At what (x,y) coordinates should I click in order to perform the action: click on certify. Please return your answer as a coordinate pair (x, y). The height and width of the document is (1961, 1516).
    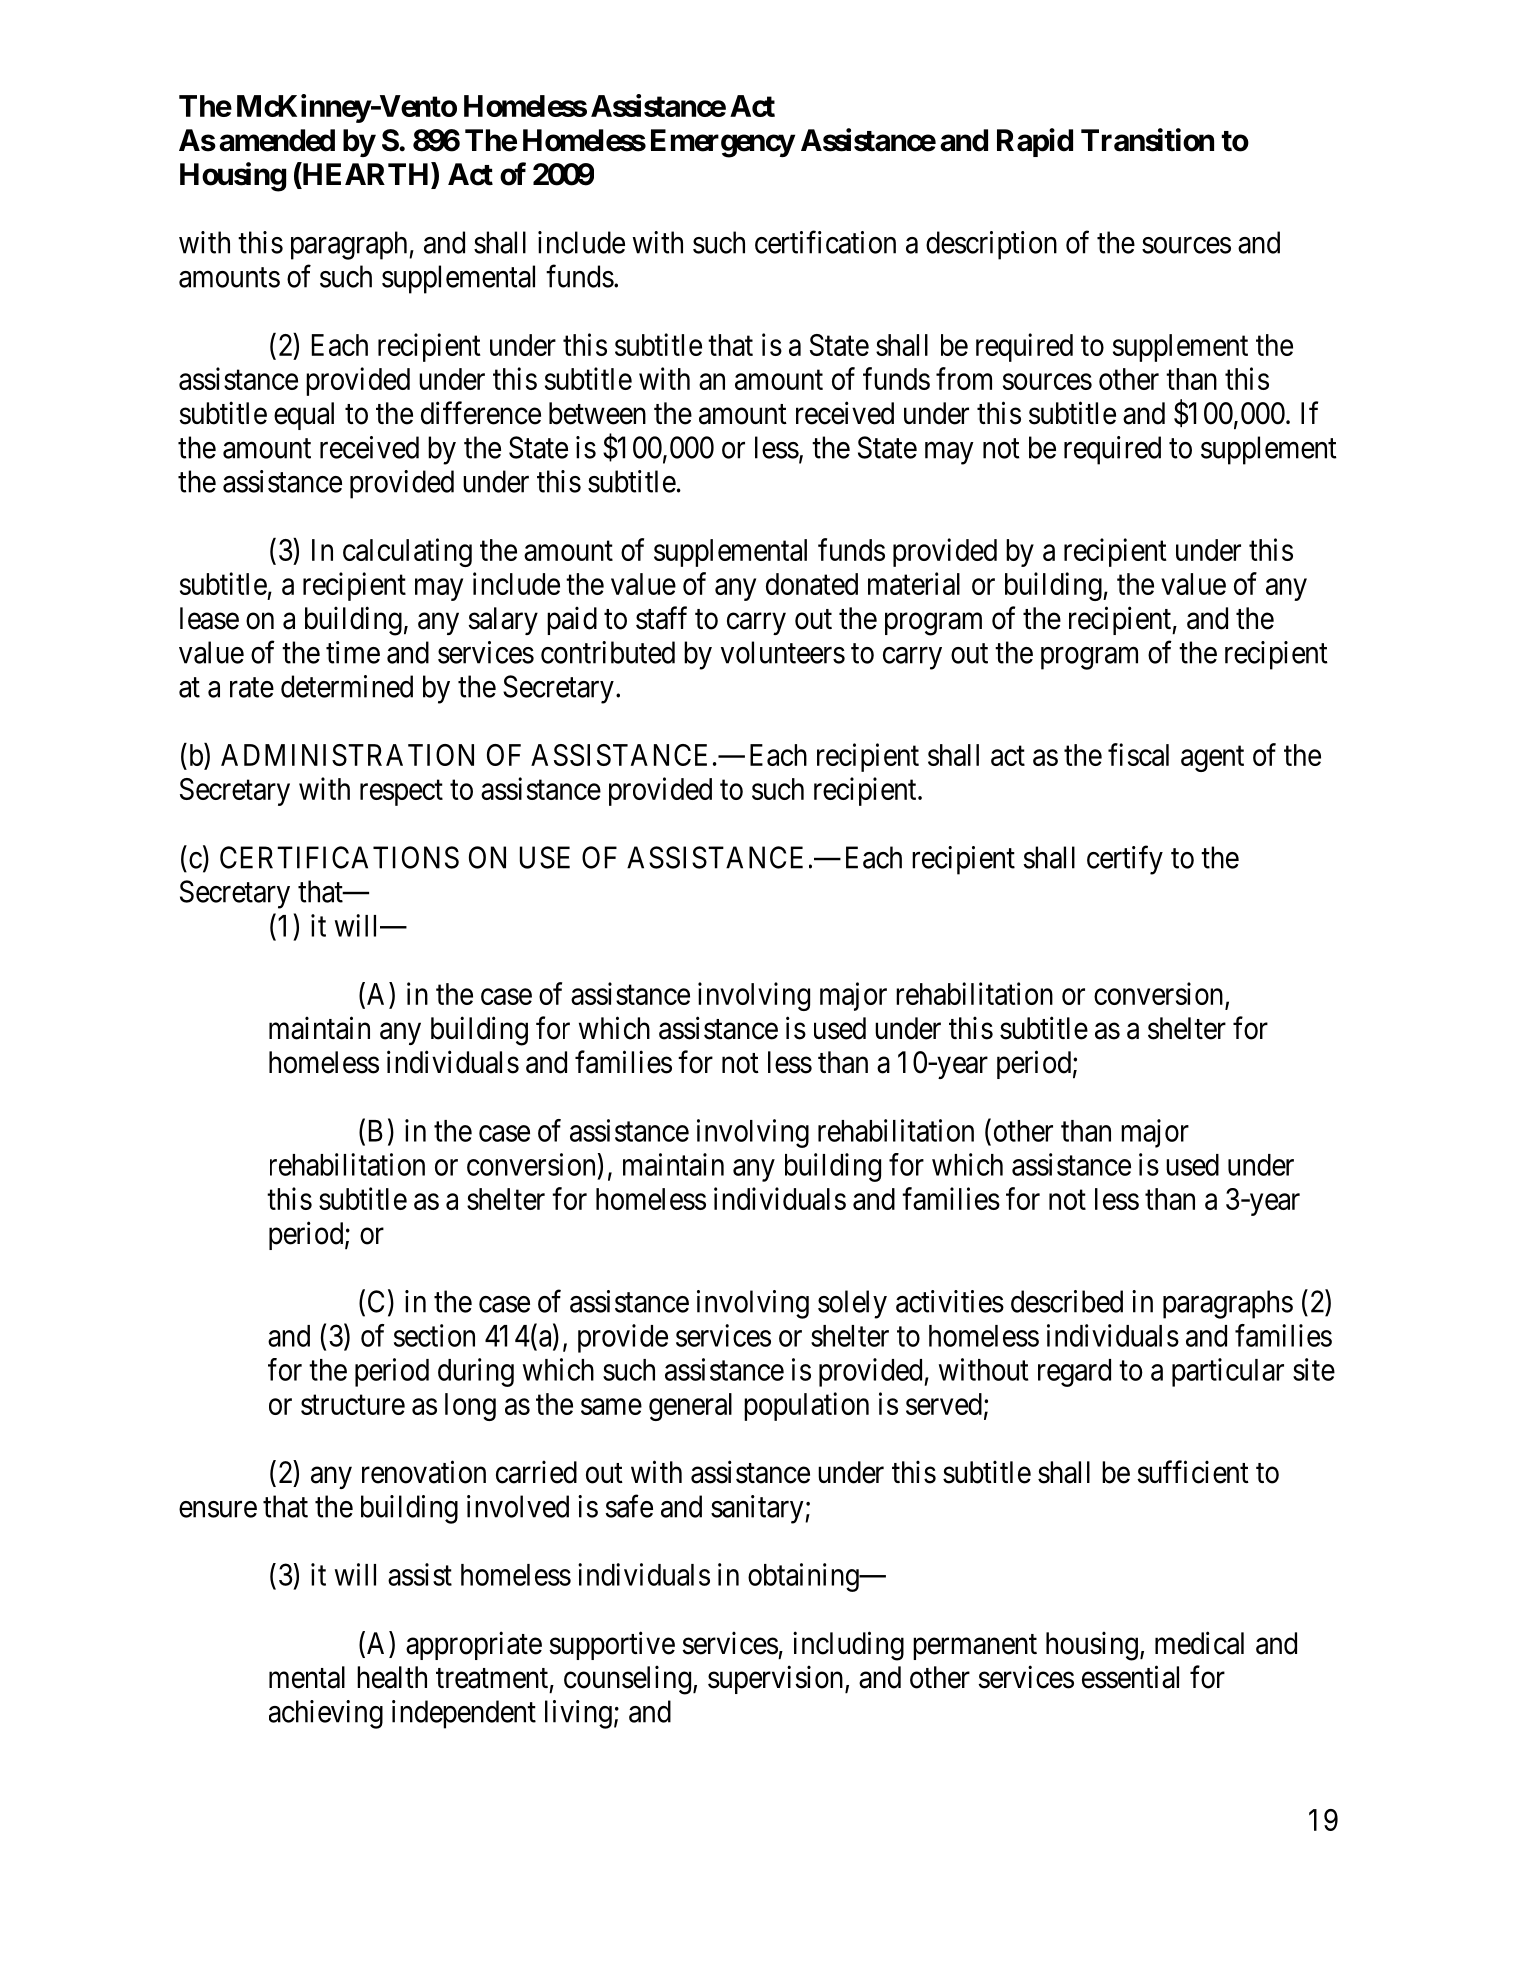
    Looking at the image, I should click on (1125, 860).
